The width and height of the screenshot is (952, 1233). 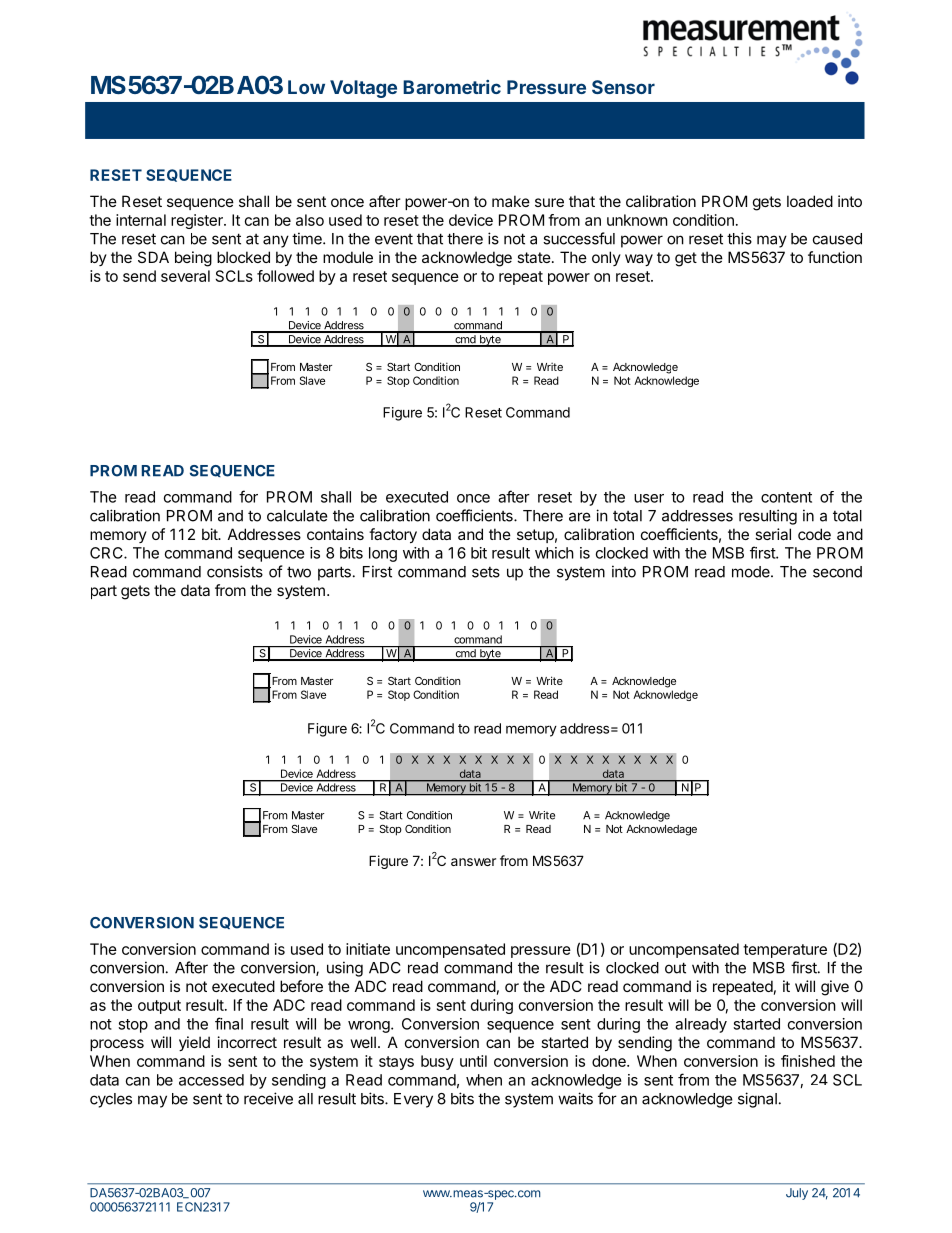 What do you see at coordinates (810, 201) in the screenshot?
I see `loaded` at bounding box center [810, 201].
